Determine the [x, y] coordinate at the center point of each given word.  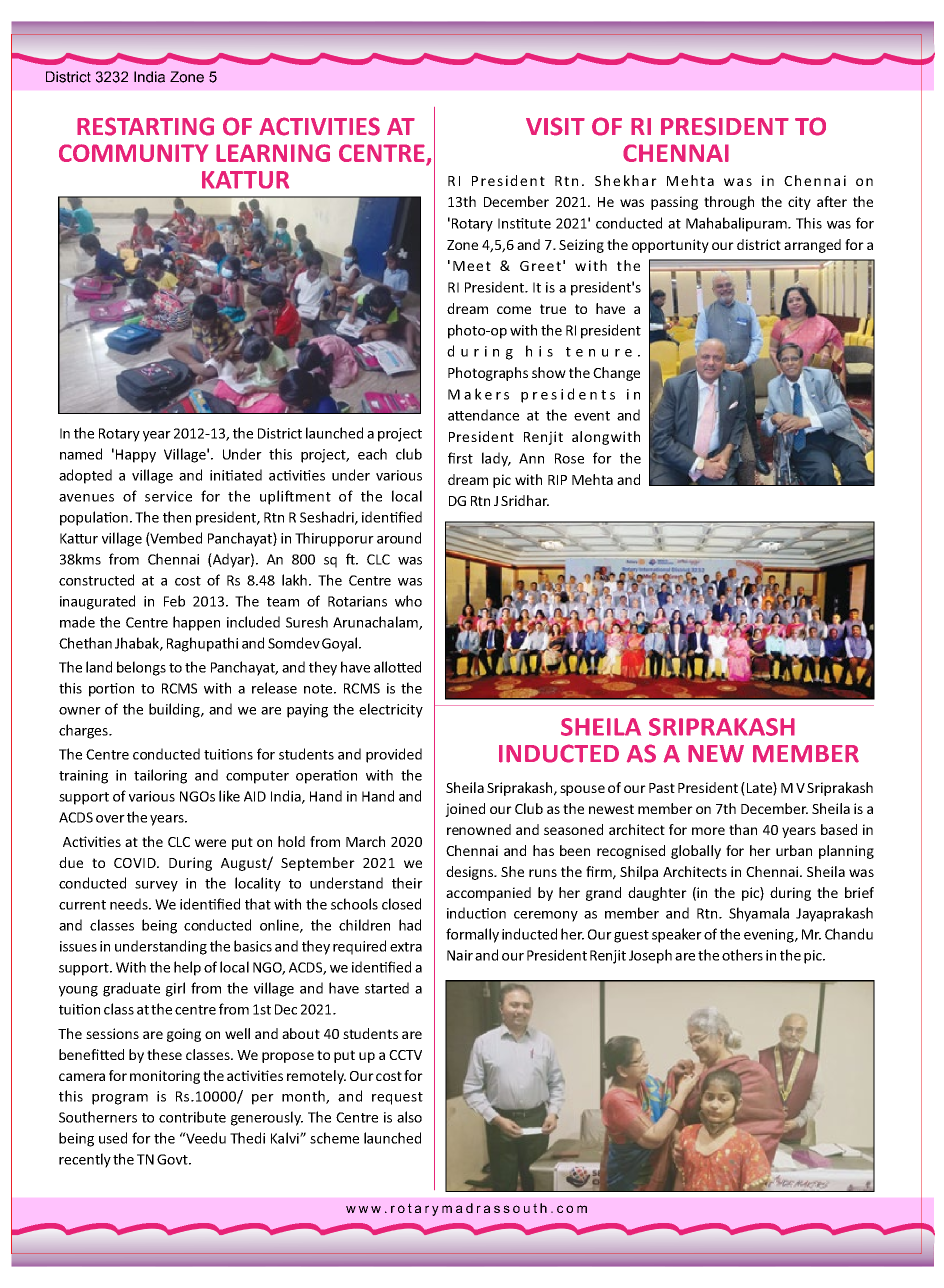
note [319, 689]
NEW [716, 754]
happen [196, 623]
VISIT [555, 126]
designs [471, 873]
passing [674, 203]
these [164, 1054]
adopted [85, 476]
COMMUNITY [133, 153]
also [409, 1117]
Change [616, 374]
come [514, 310]
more [708, 831]
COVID [136, 863]
